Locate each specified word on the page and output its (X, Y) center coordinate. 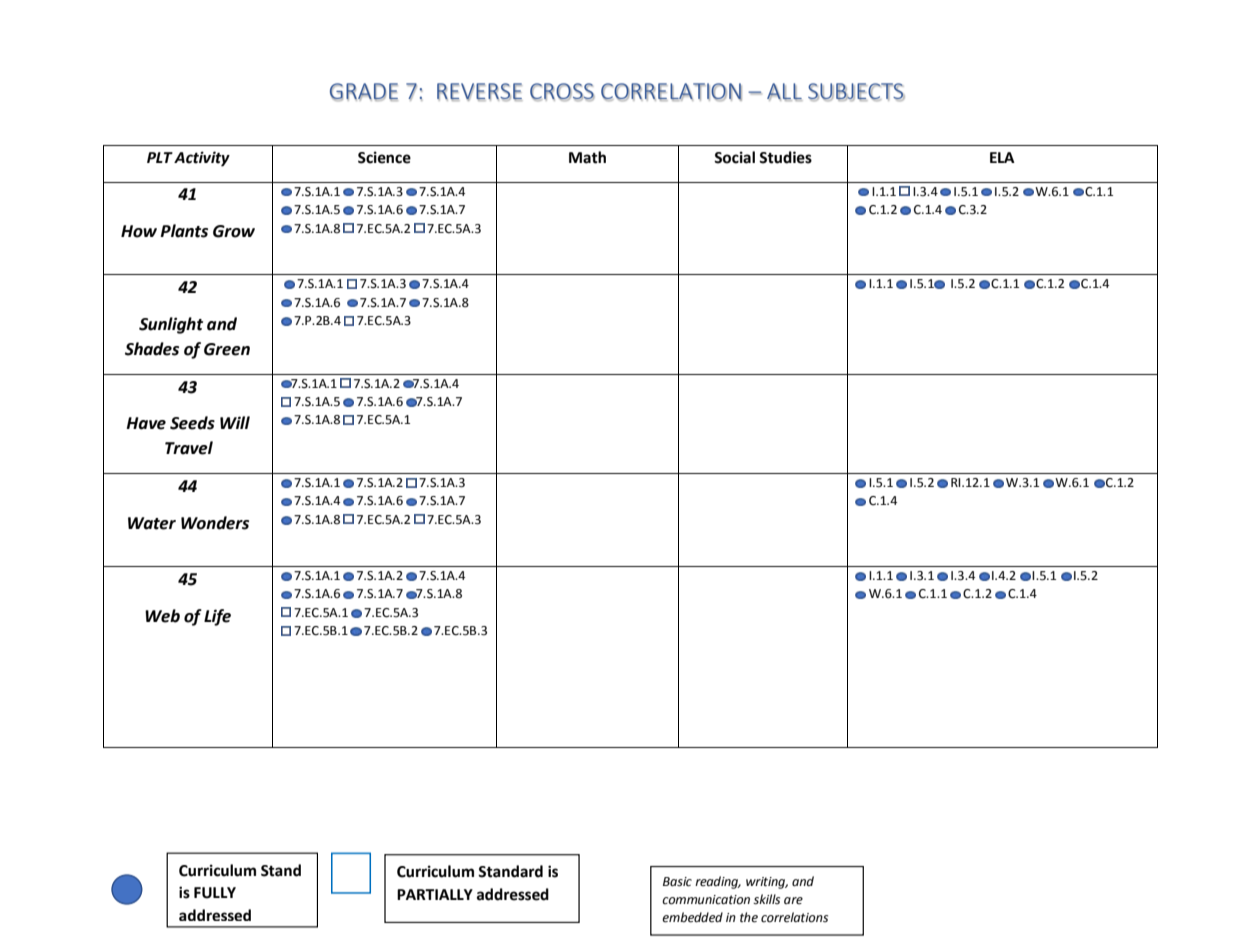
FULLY (215, 893)
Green (227, 349)
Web (162, 616)
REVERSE (479, 92)
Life (217, 617)
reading (718, 882)
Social (734, 157)
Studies (785, 157)
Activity (202, 159)
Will (235, 422)
